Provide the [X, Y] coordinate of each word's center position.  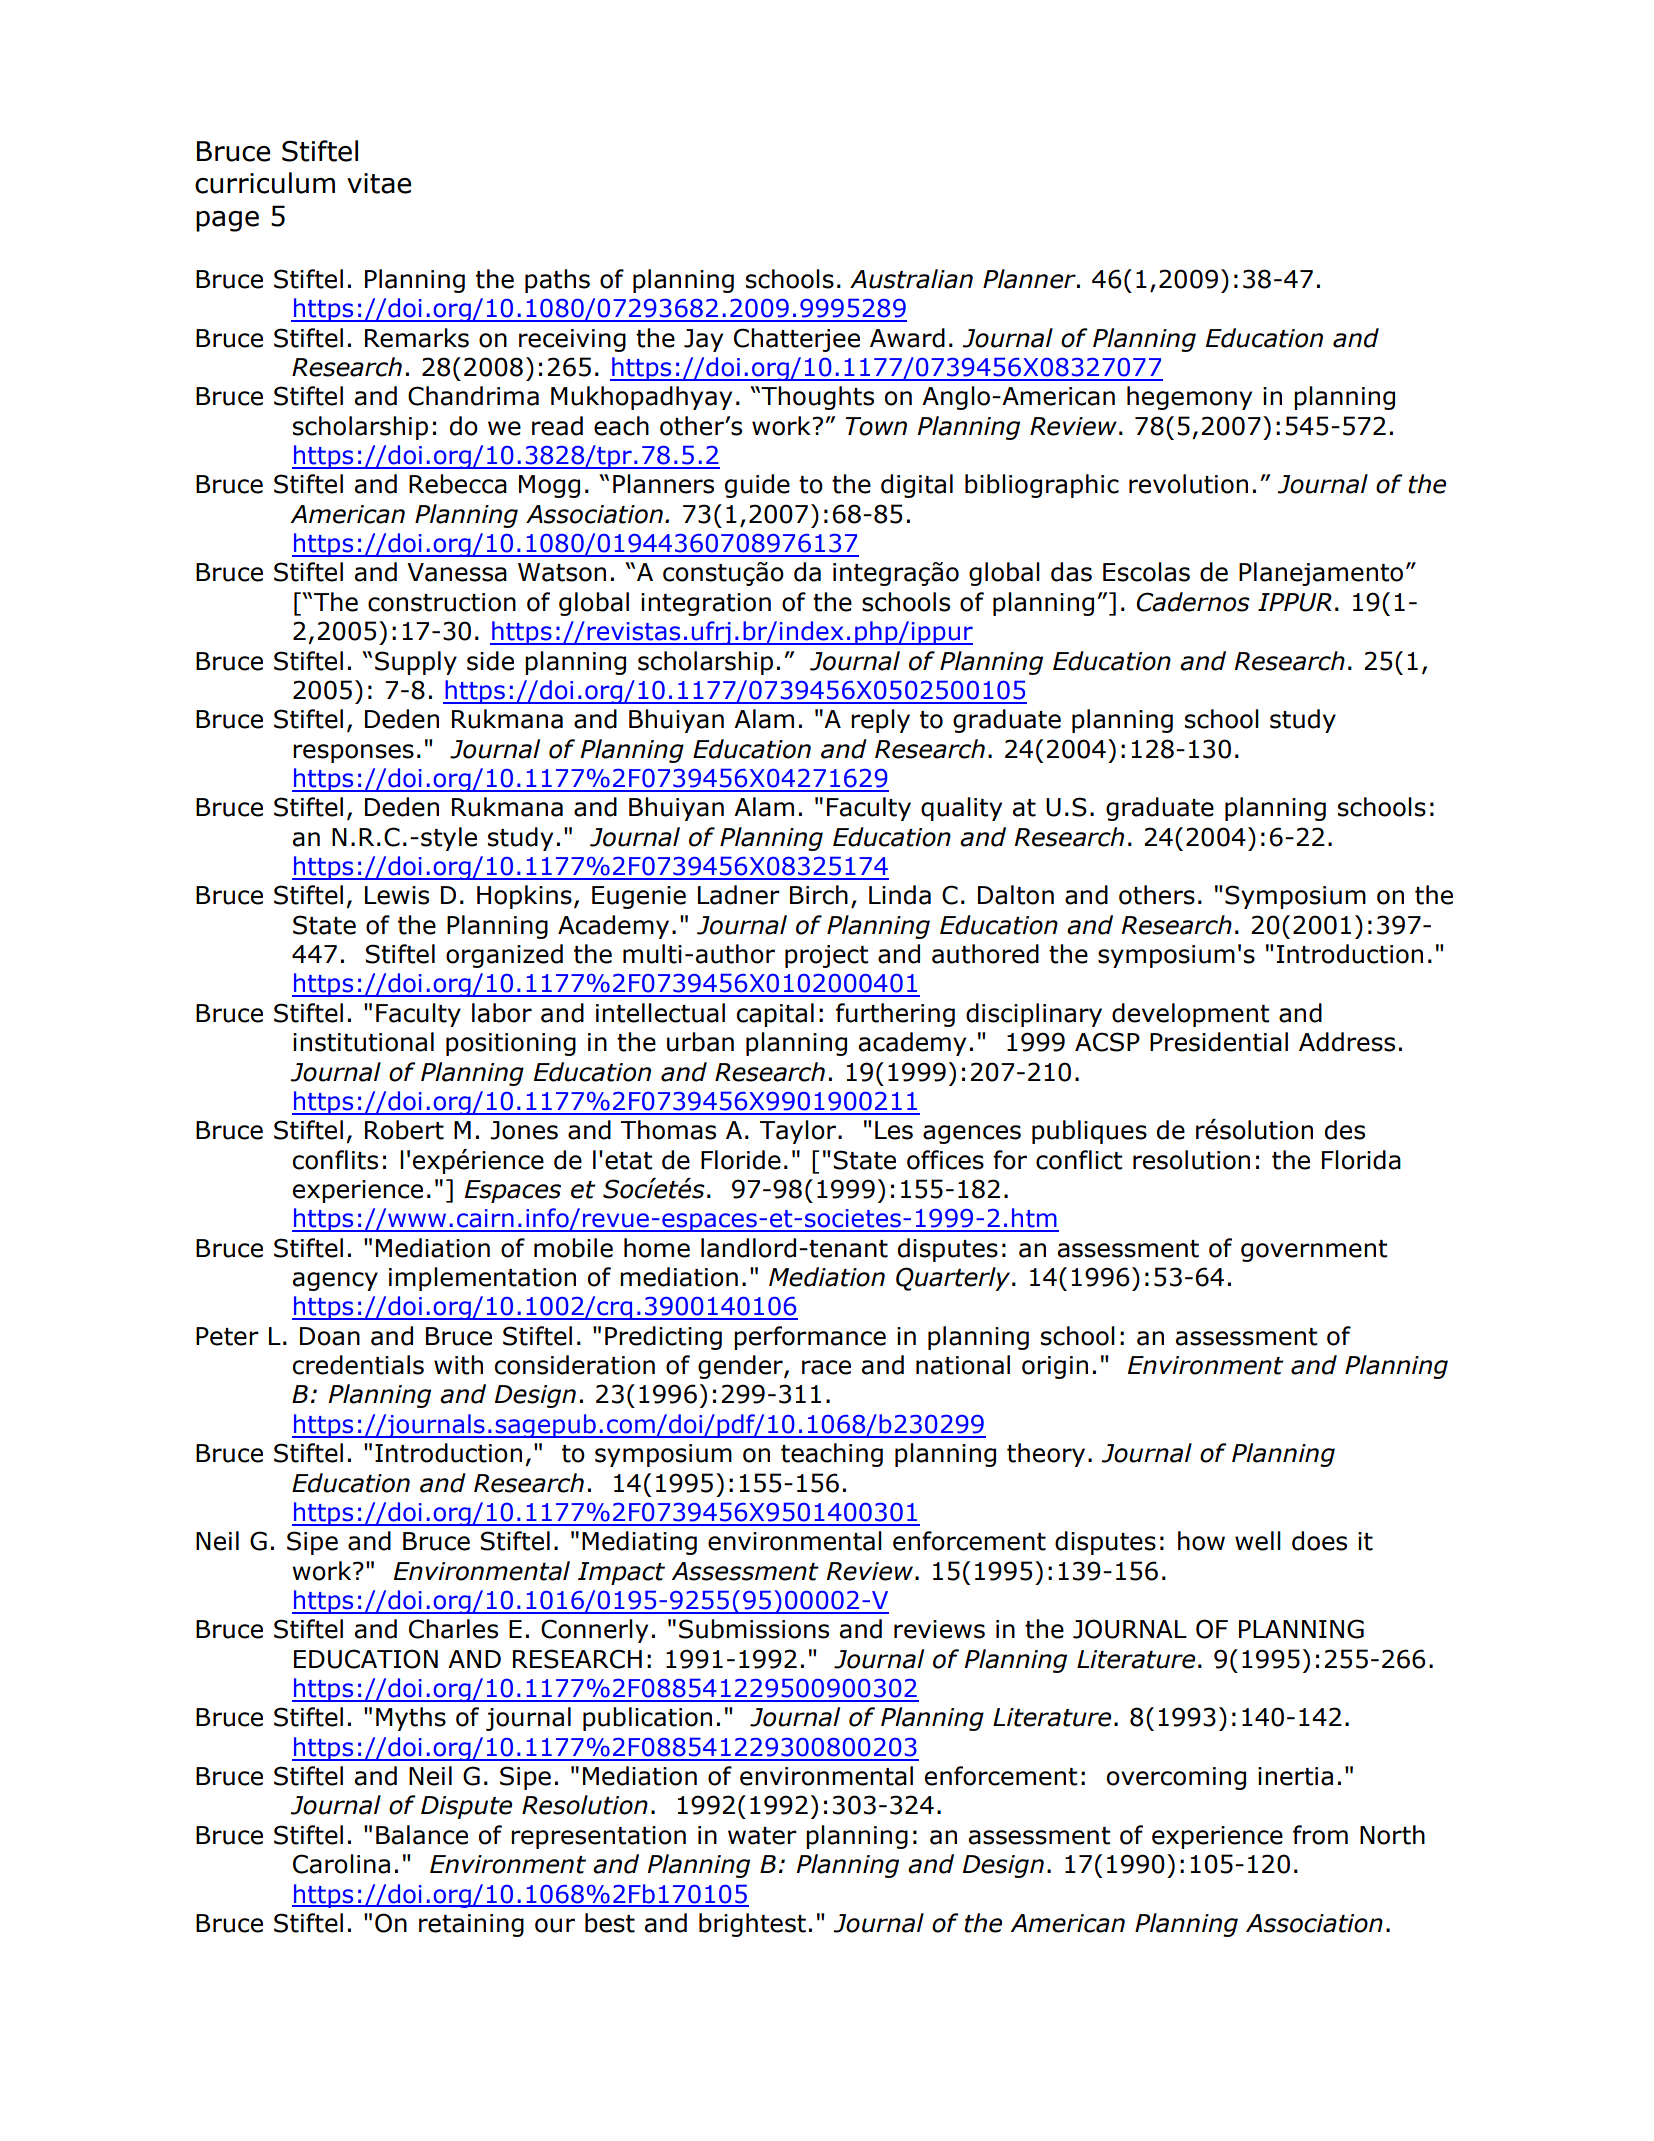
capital [775, 1015]
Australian [911, 279]
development [1191, 1015]
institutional [363, 1042]
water [762, 1836]
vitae [379, 183]
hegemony [1189, 398]
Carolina [341, 1864]
